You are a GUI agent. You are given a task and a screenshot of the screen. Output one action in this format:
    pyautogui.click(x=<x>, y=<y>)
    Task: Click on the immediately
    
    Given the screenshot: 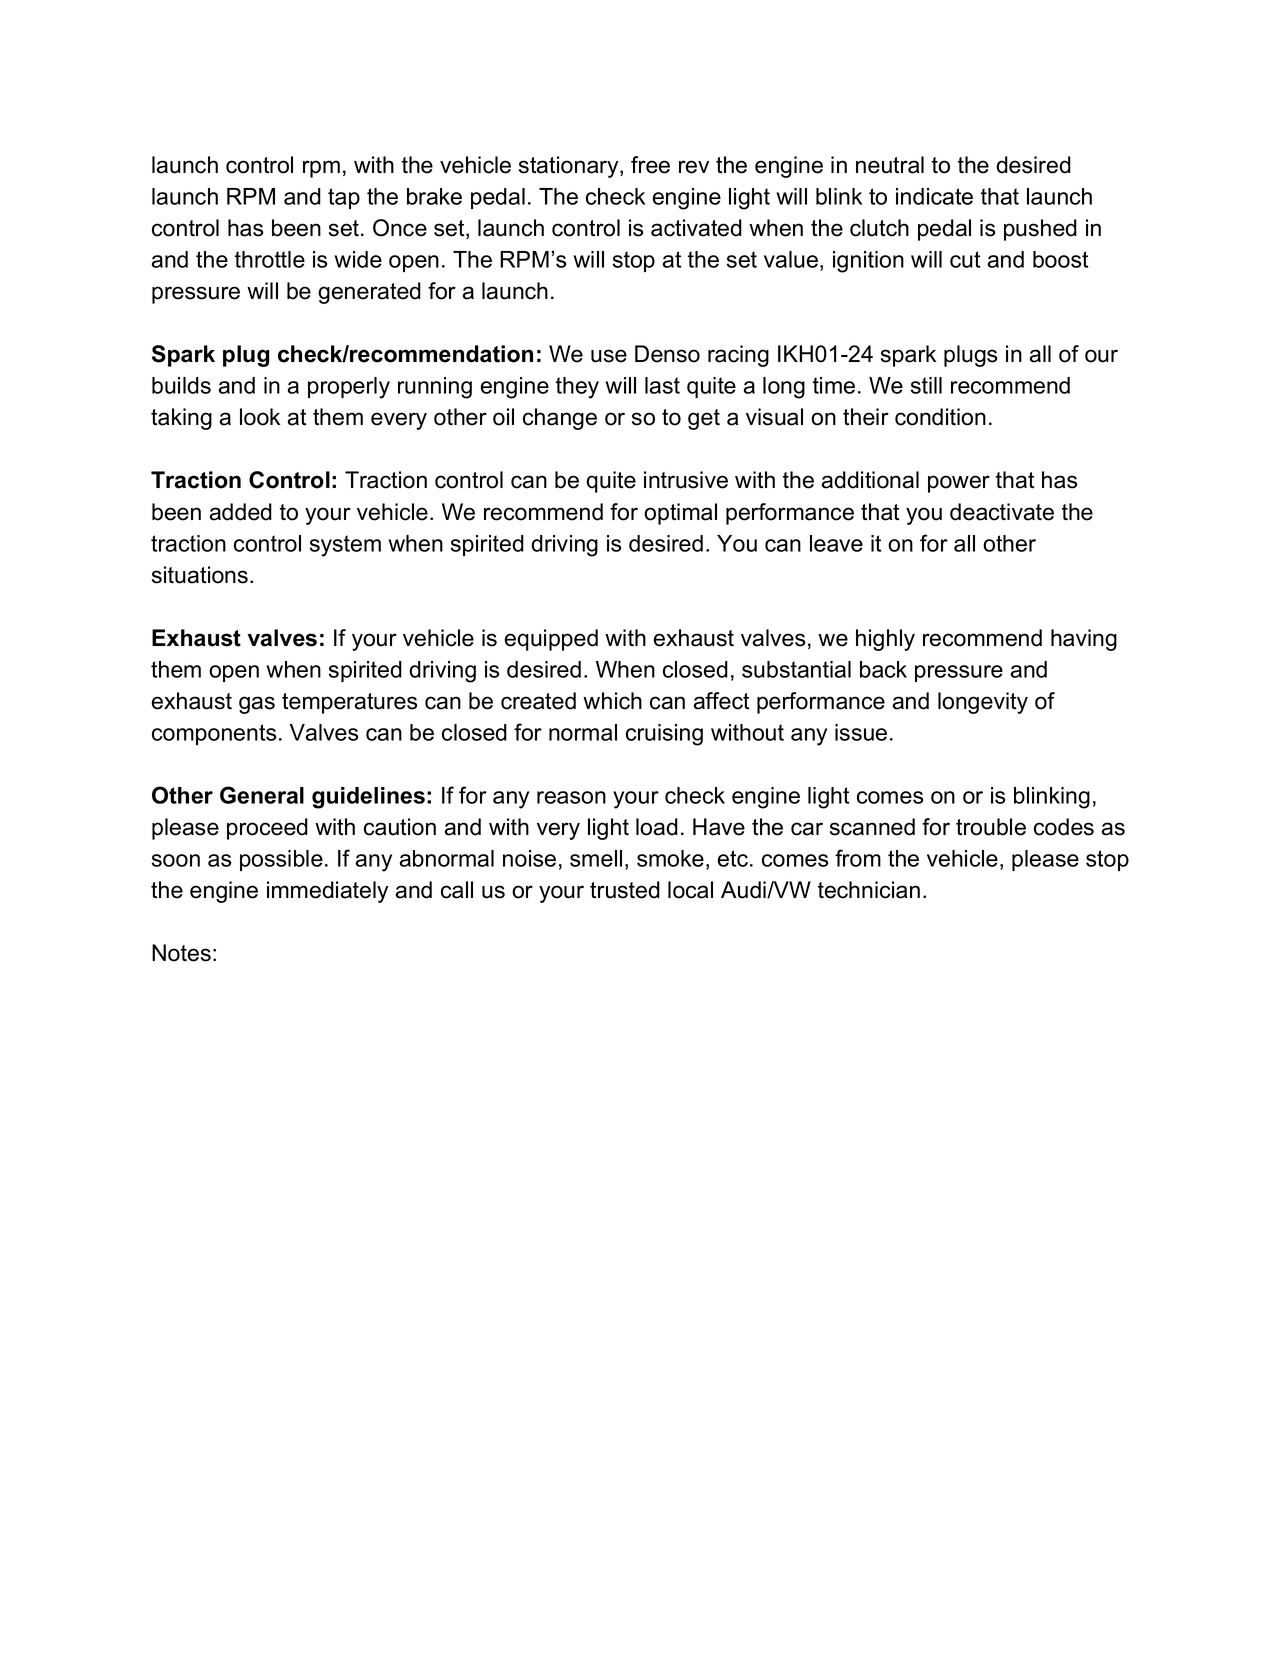 What is the action you would take?
    pyautogui.click(x=327, y=892)
